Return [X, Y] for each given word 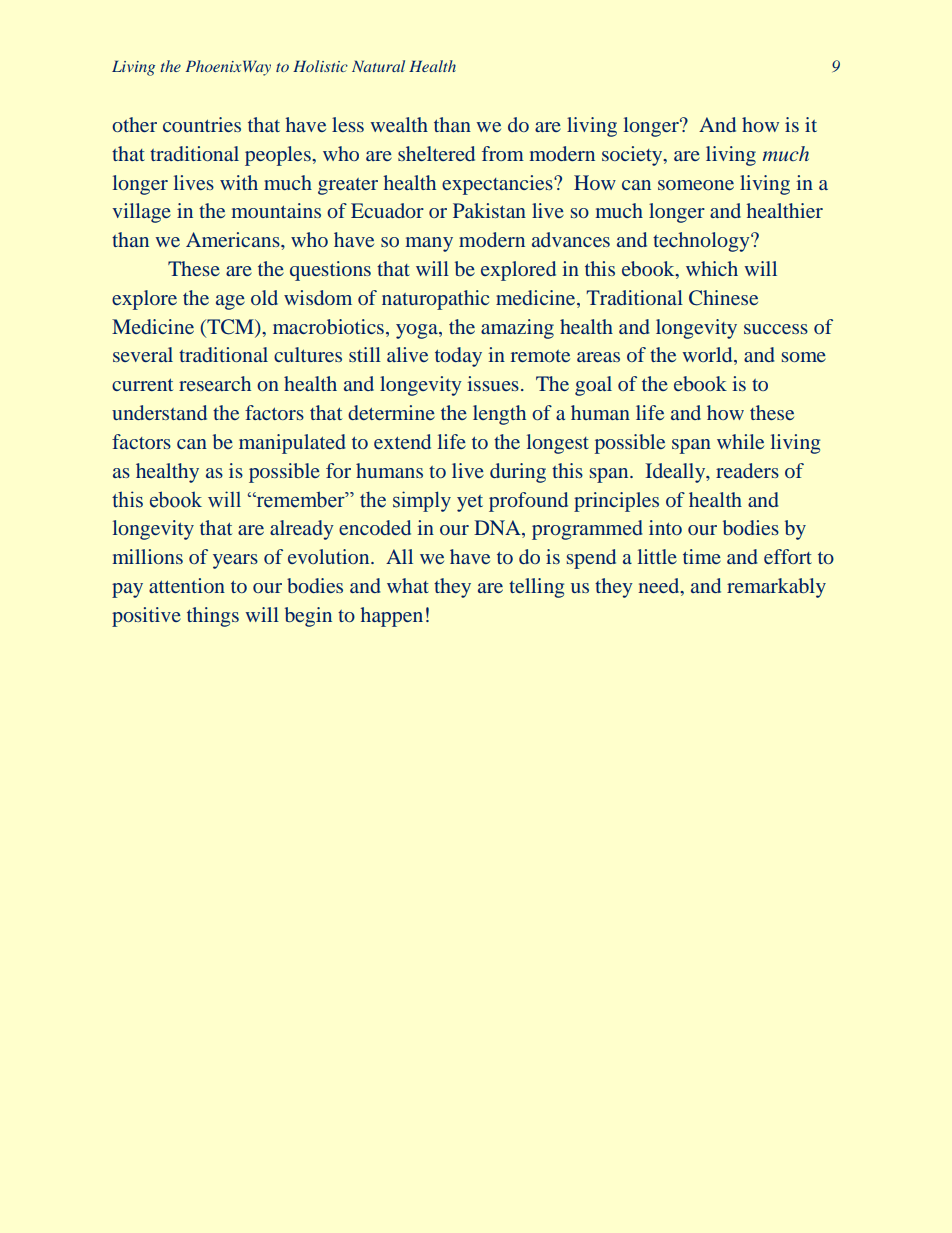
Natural [378, 66]
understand [159, 412]
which [712, 268]
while [740, 441]
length [499, 415]
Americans [234, 239]
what [408, 585]
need [660, 587]
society [633, 156]
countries [202, 124]
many [429, 244]
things [213, 617]
